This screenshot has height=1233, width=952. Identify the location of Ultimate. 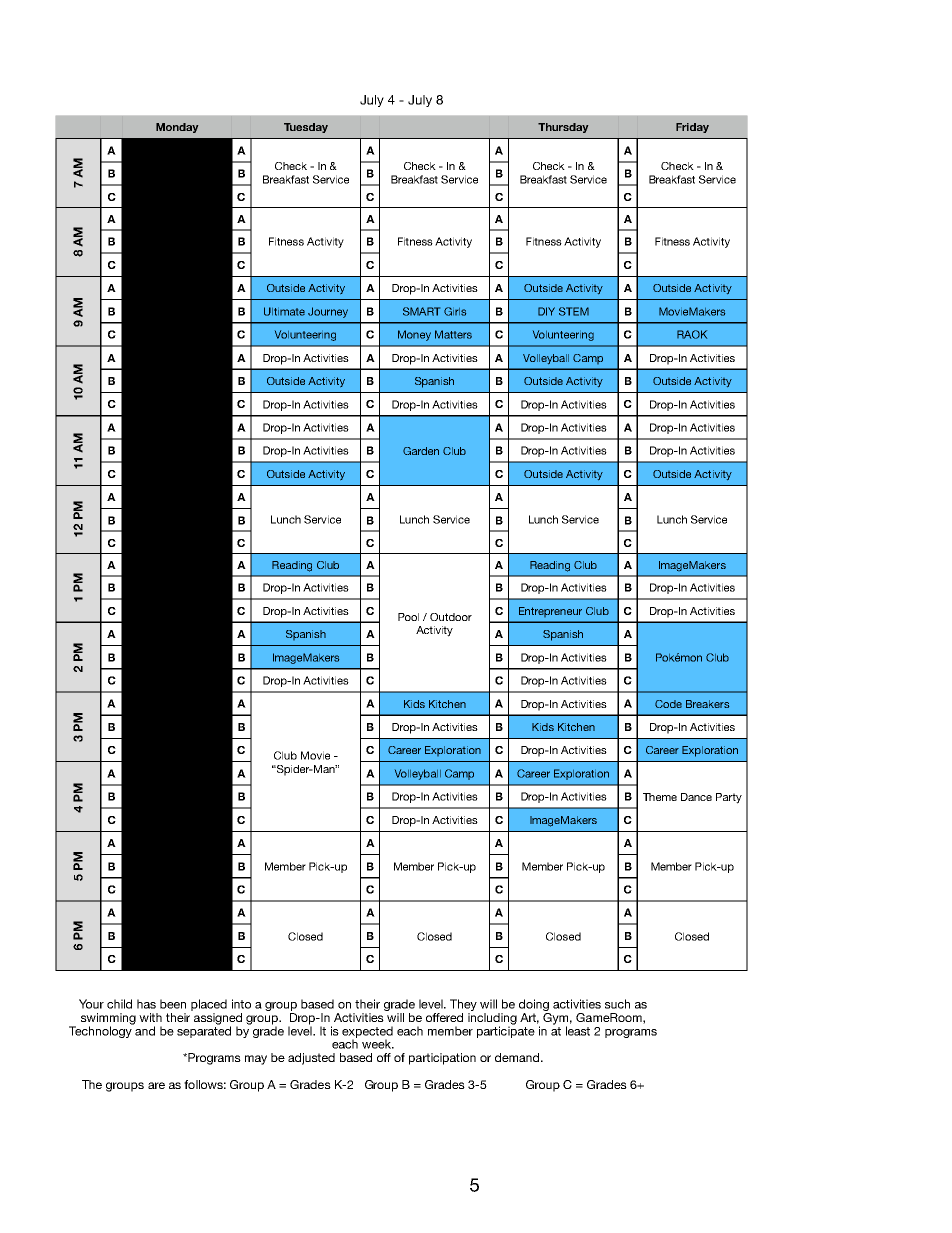
(284, 311).
